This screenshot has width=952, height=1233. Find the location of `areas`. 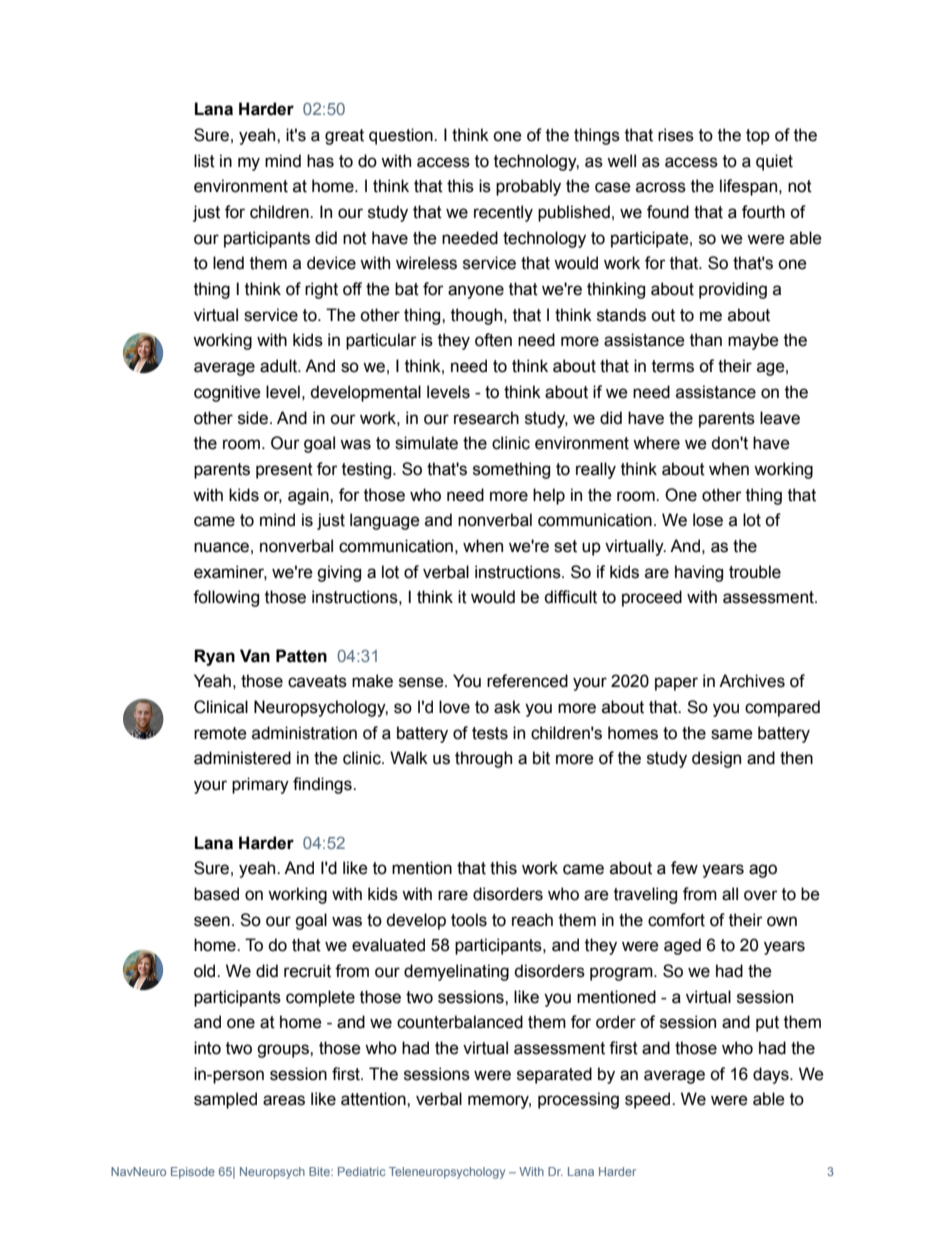

areas is located at coordinates (284, 1100).
